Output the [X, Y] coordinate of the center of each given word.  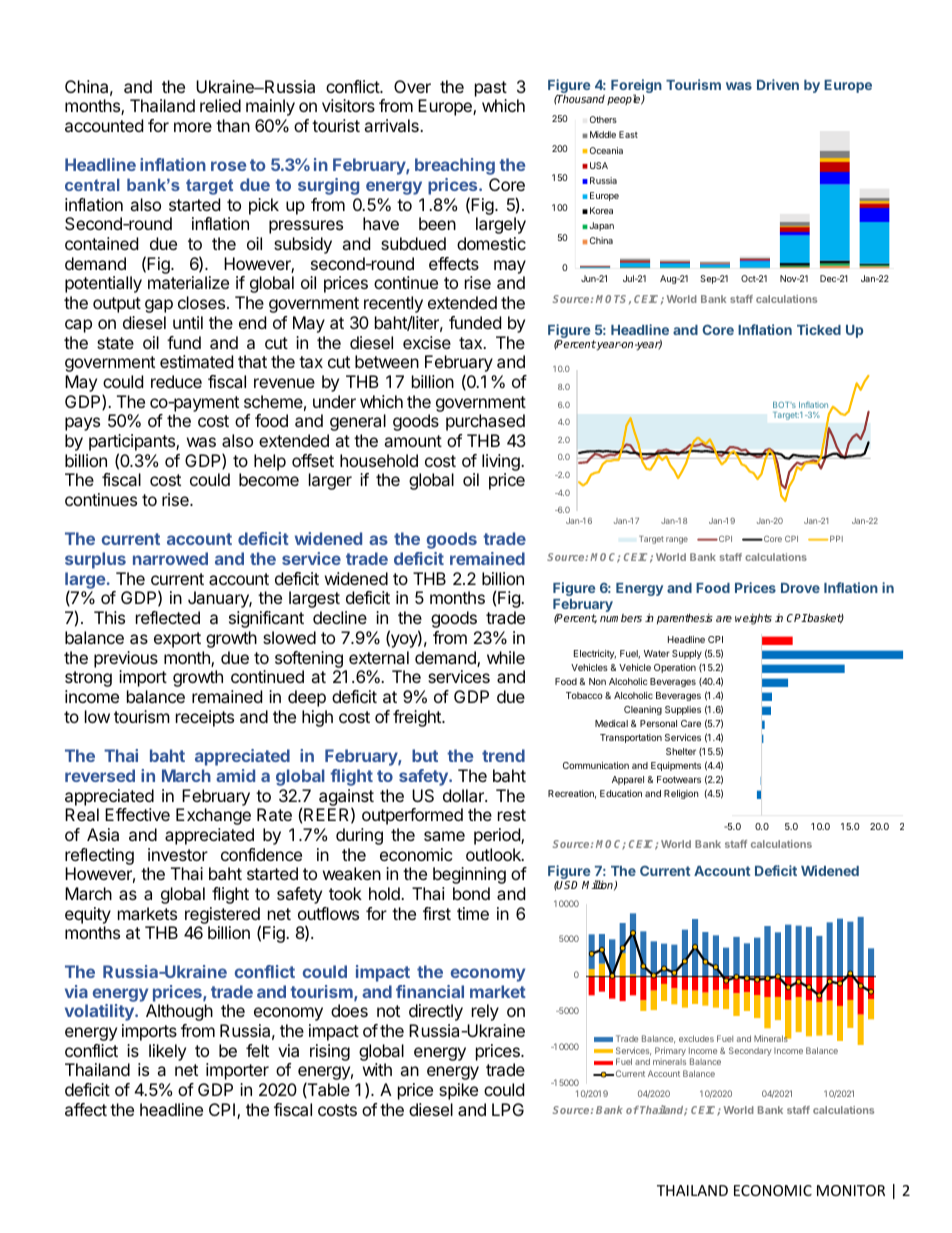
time [473, 913]
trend [503, 755]
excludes [696, 1038]
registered [223, 916]
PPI [836, 539]
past [491, 89]
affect [86, 1109]
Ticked [819, 329]
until [188, 322]
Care [691, 723]
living [502, 464]
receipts [205, 718]
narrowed [170, 558]
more [193, 127]
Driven [778, 84]
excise [427, 342]
